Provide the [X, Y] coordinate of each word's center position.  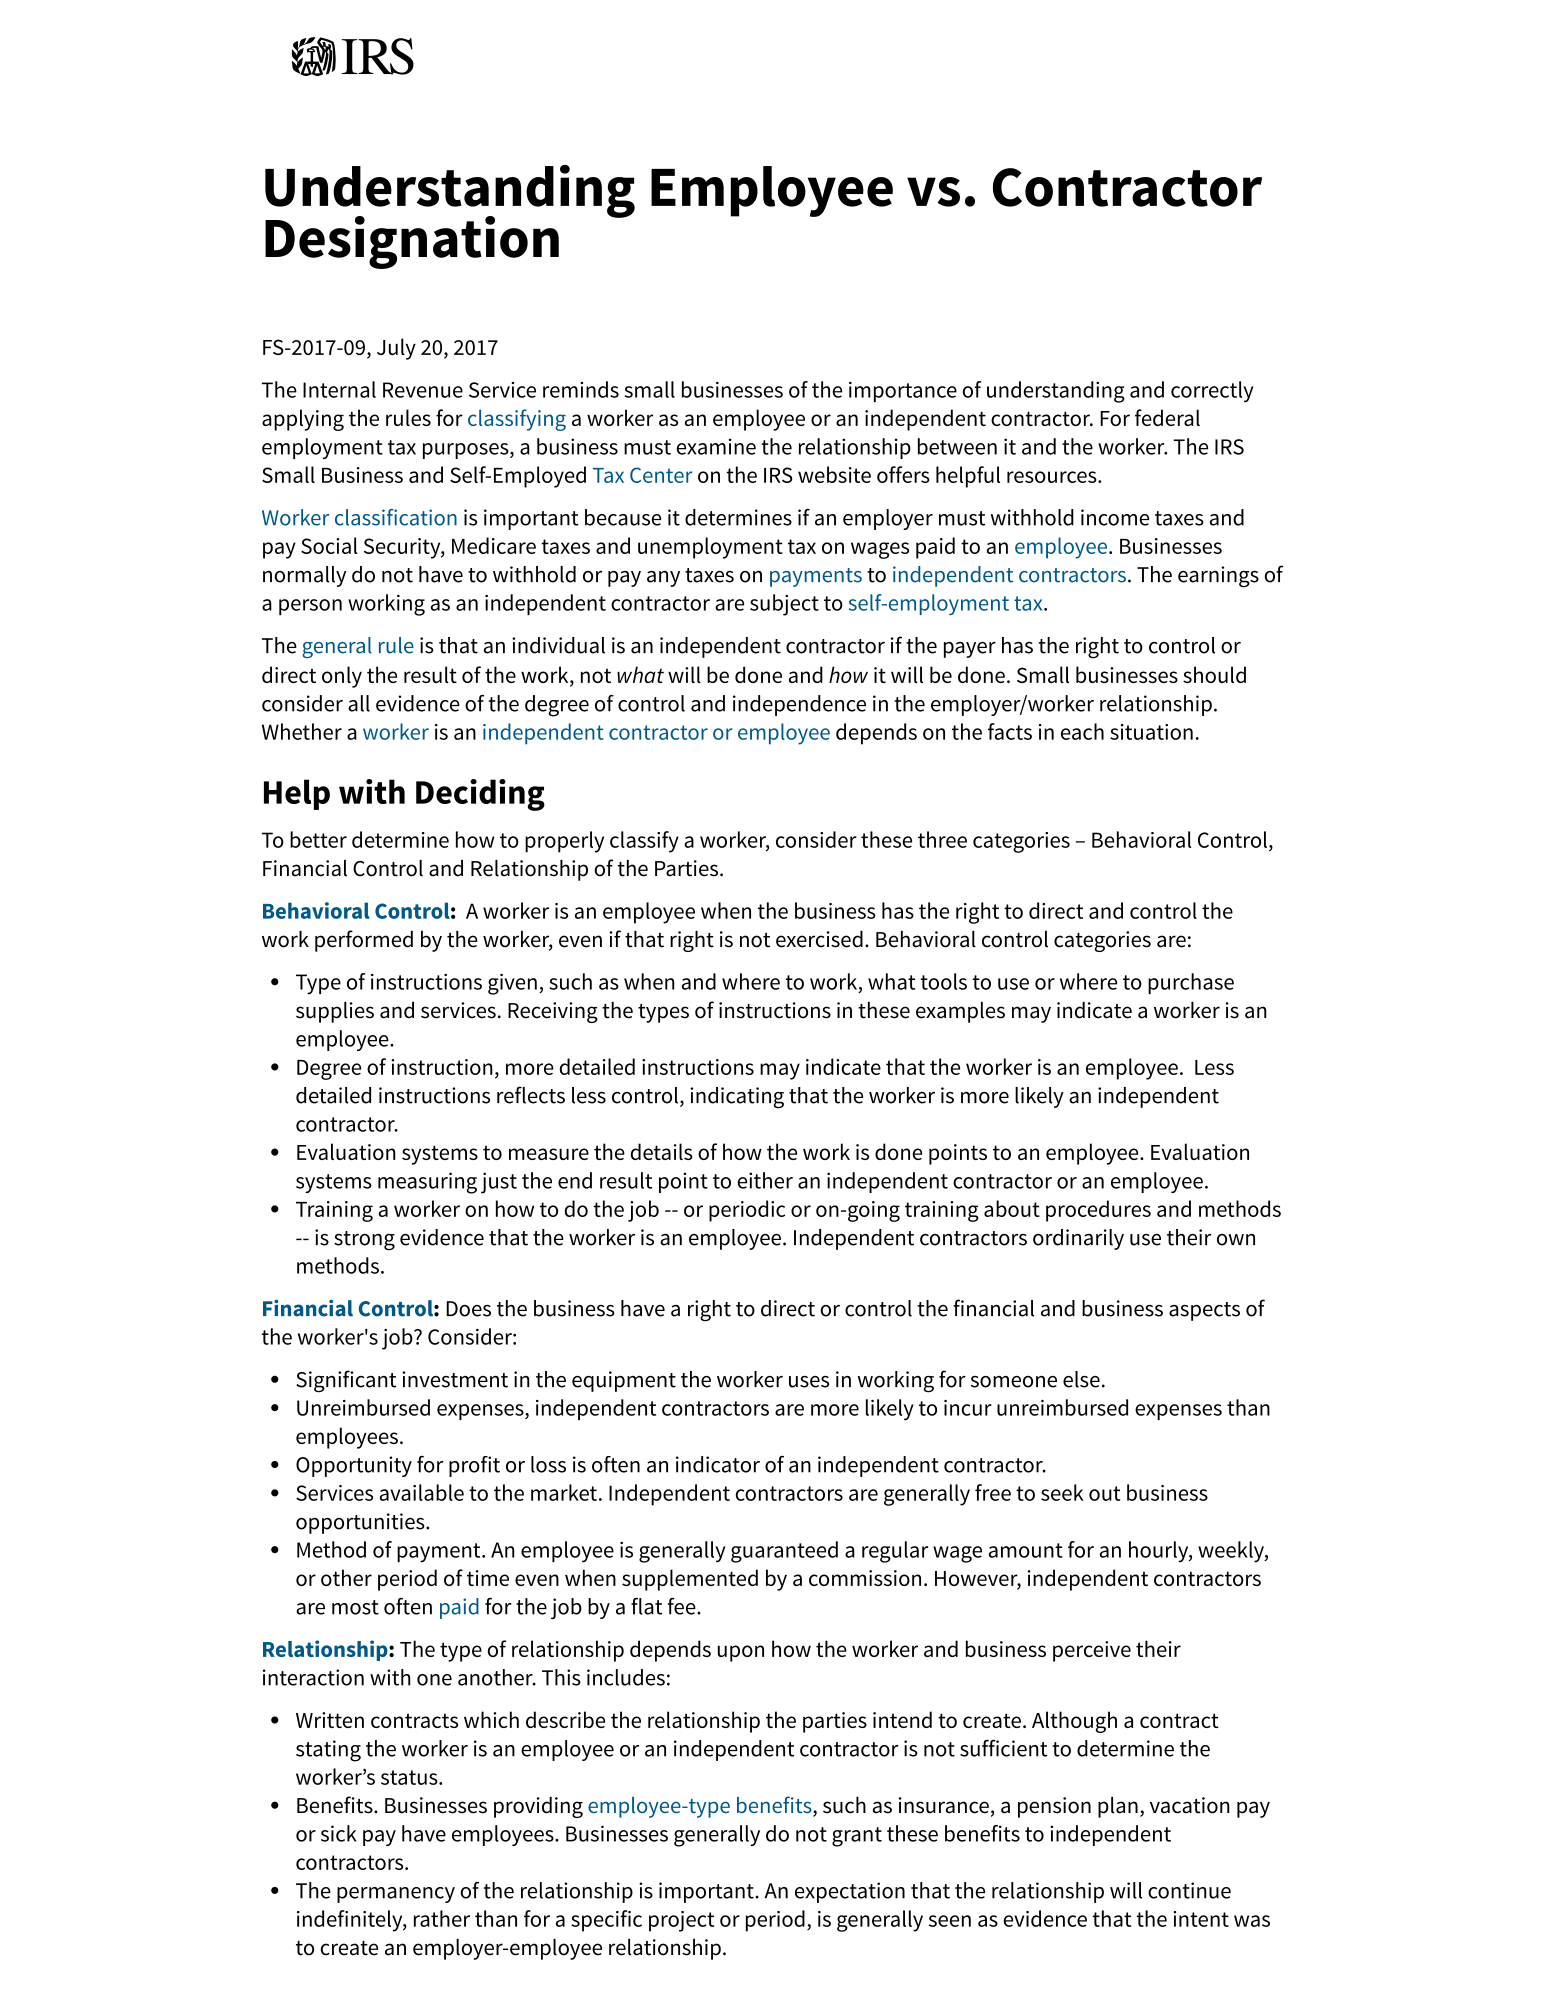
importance [903, 392]
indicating [737, 1098]
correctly [1212, 392]
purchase [1191, 983]
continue [1189, 1890]
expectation [850, 1892]
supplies [335, 1012]
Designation [412, 242]
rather [442, 1918]
